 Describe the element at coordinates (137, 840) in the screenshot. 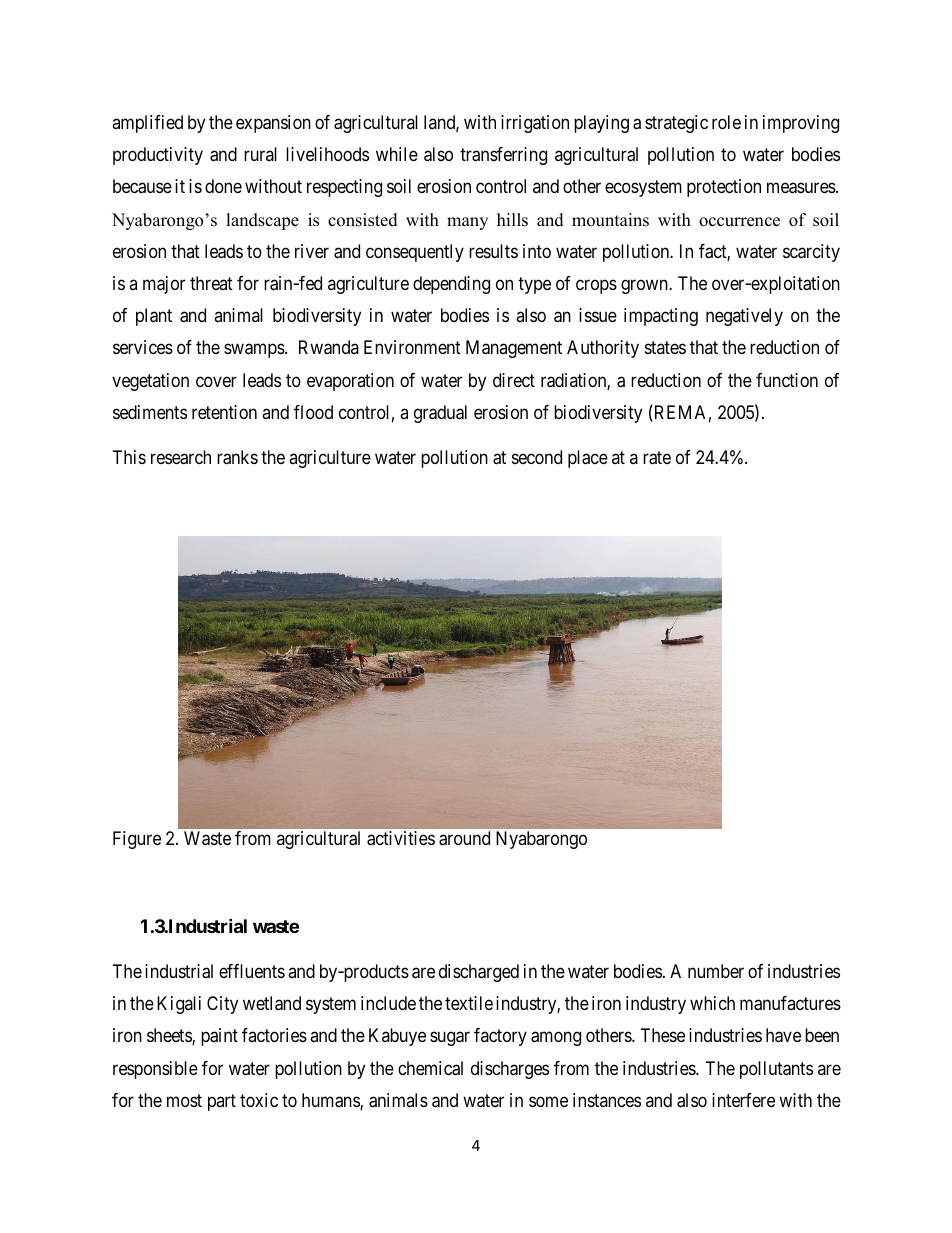

I see `Figure` at that location.
